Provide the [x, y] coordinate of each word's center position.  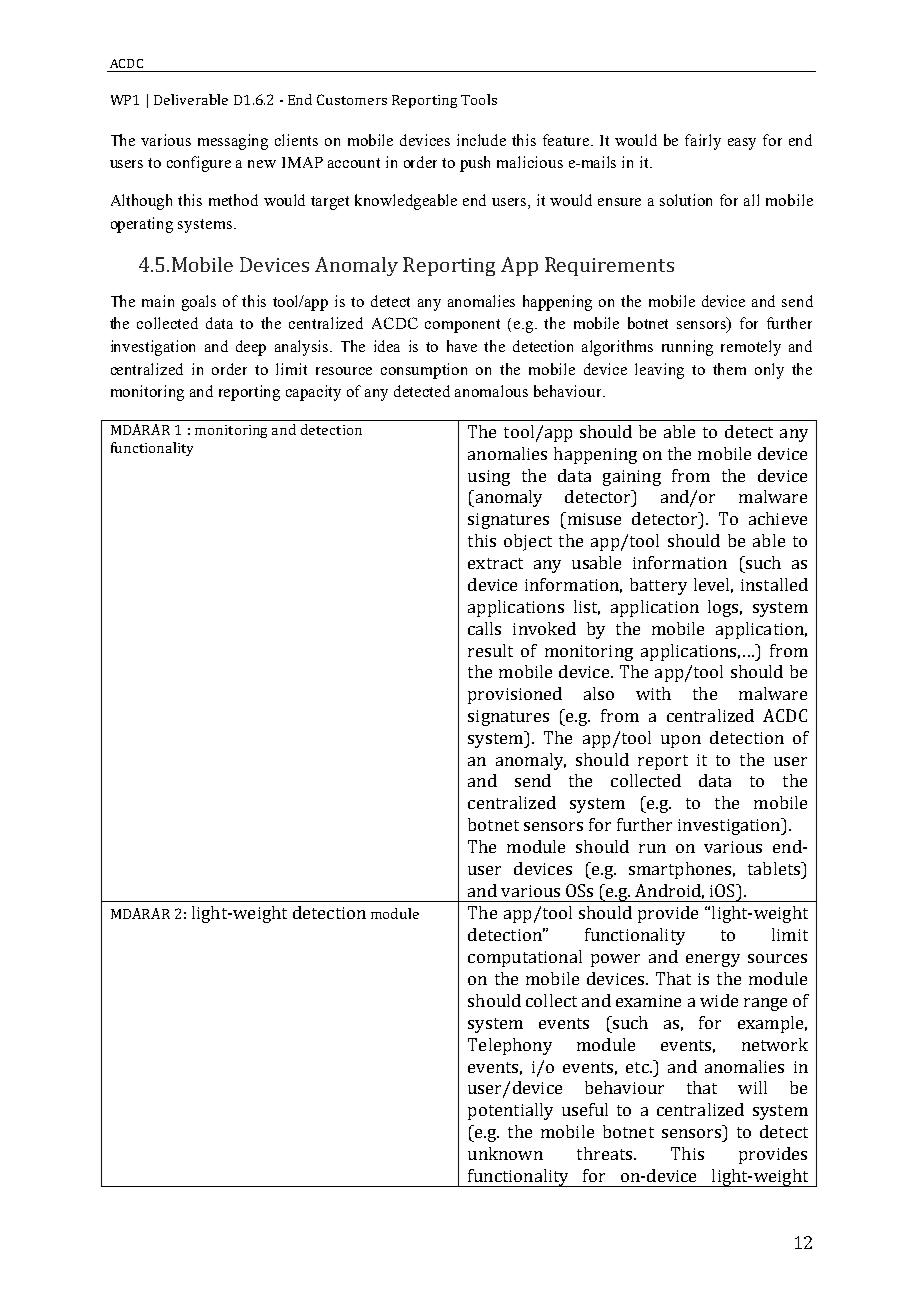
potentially [510, 1111]
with [653, 693]
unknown [505, 1153]
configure [199, 164]
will [752, 1087]
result [490, 650]
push [475, 164]
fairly [703, 142]
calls [484, 628]
